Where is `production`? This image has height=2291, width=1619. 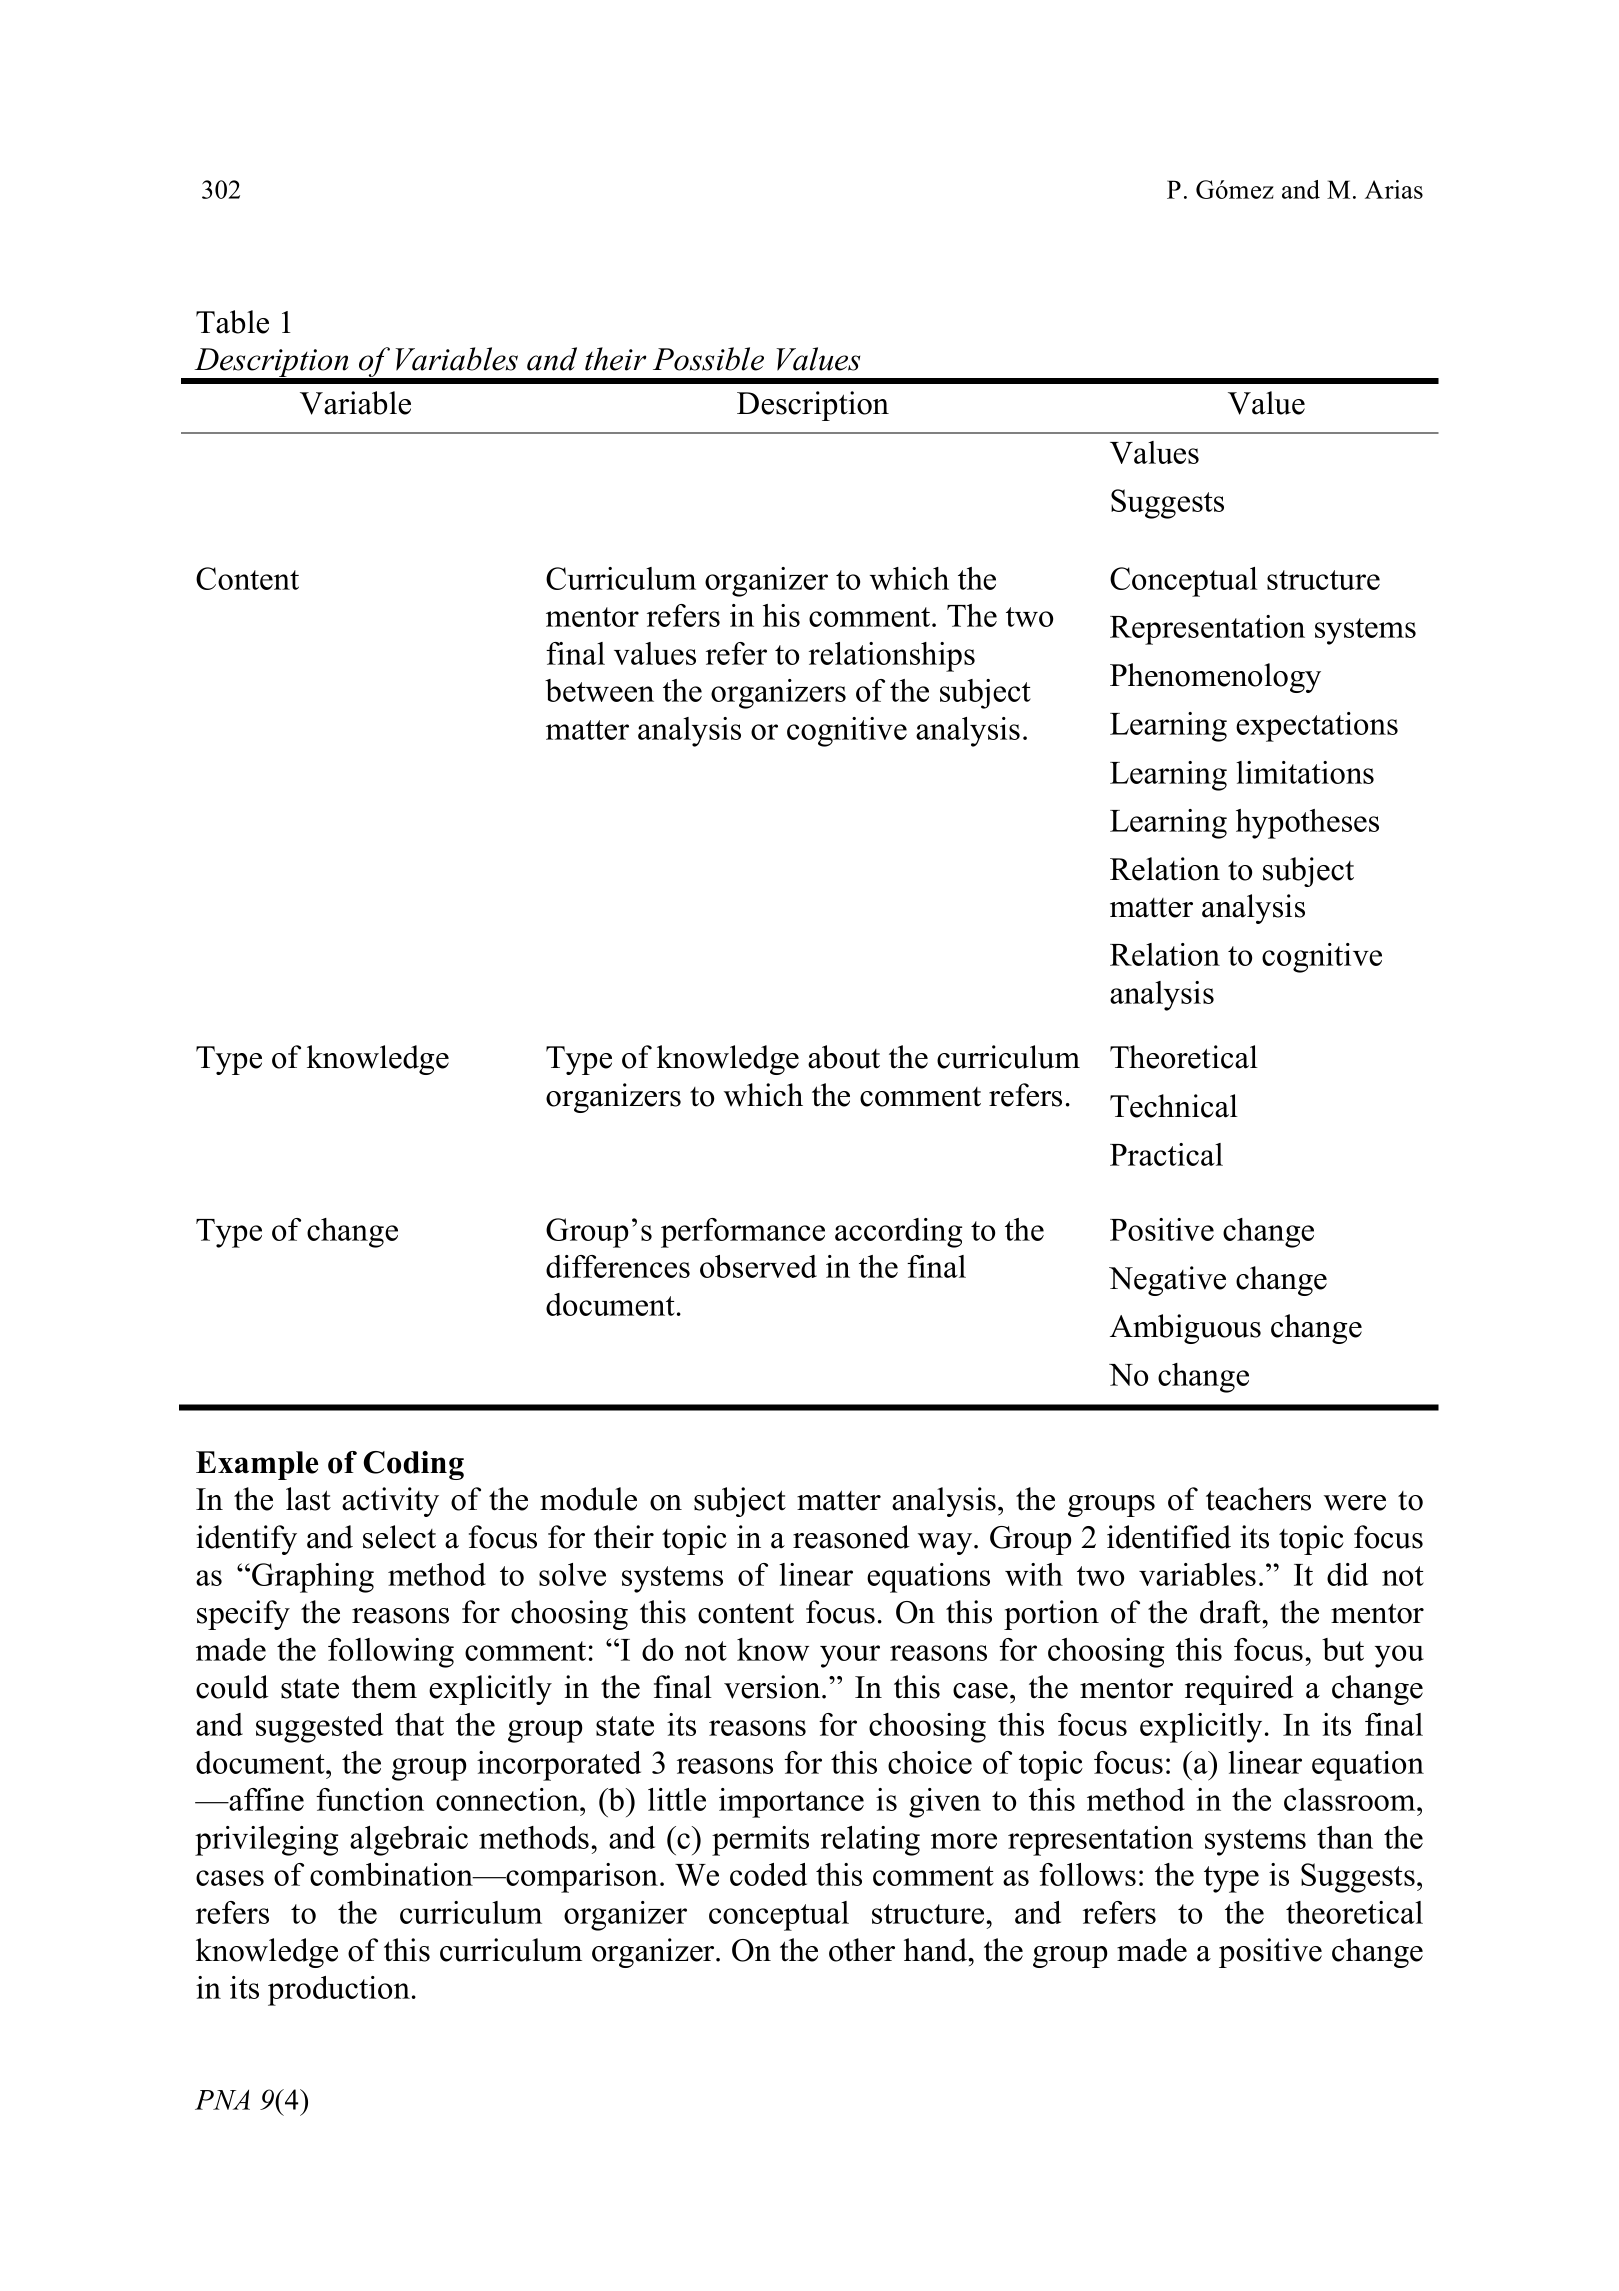
production is located at coordinates (339, 1991).
